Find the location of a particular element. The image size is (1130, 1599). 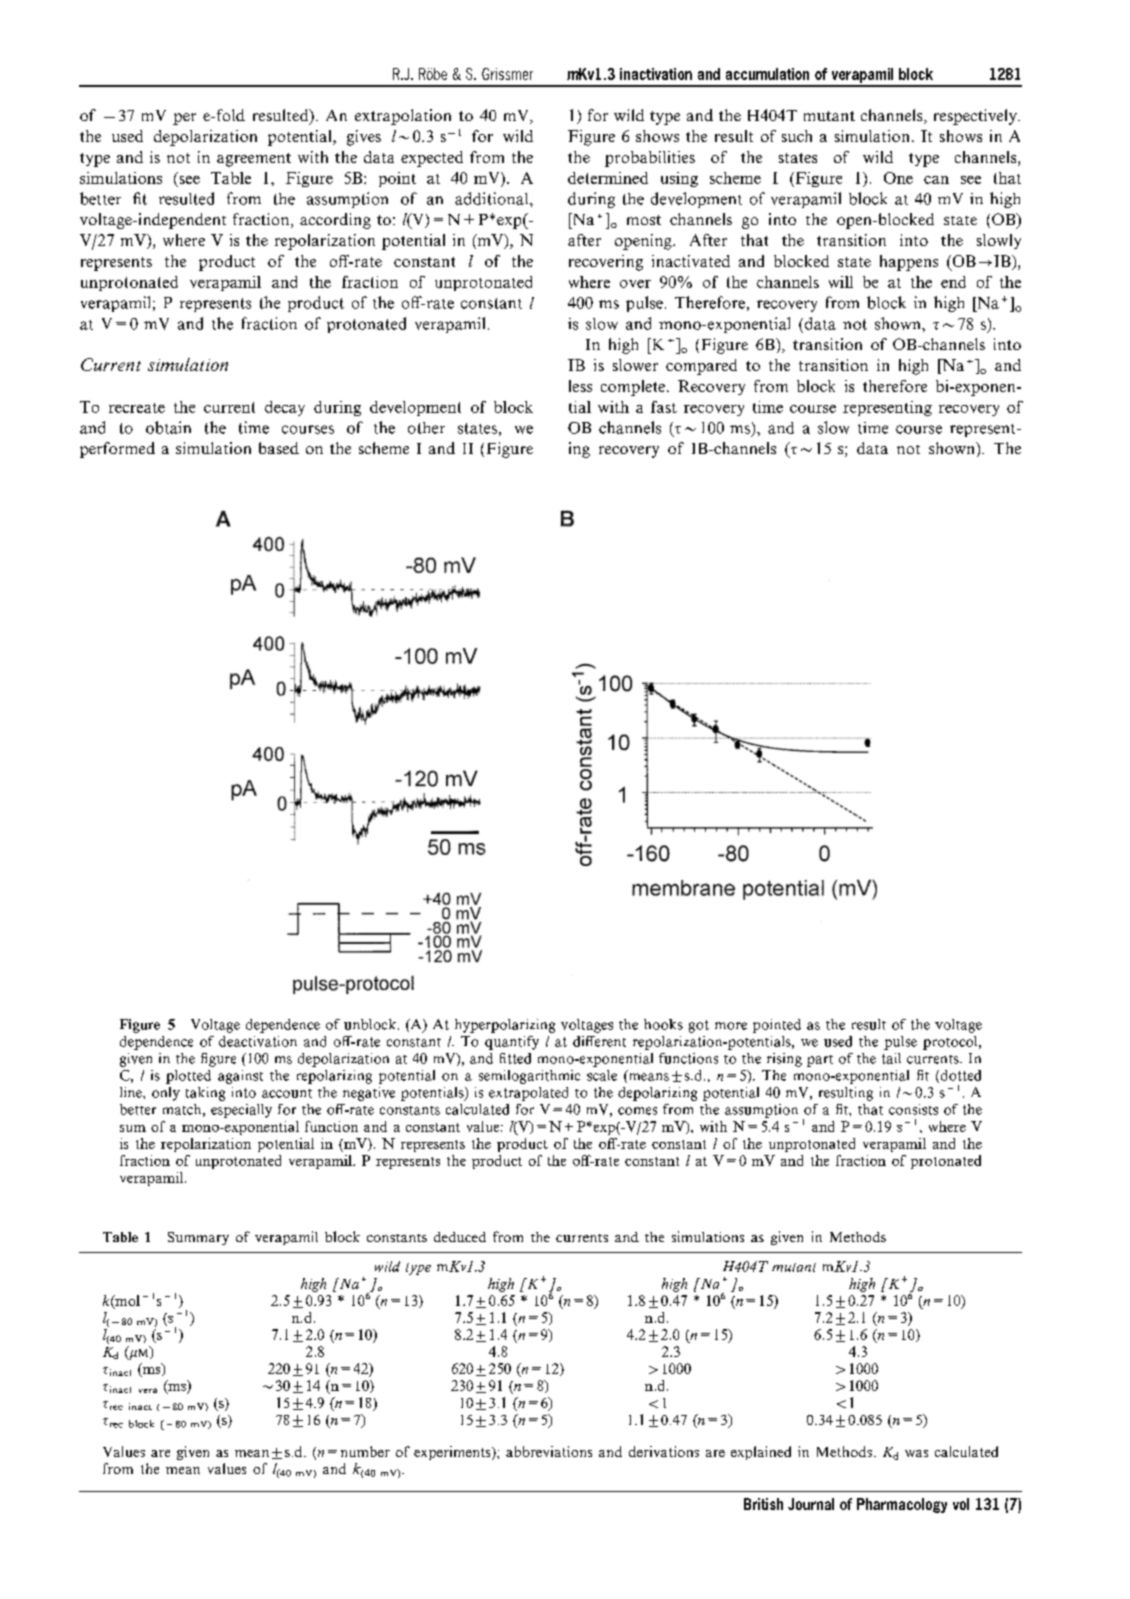

more is located at coordinates (731, 1026).
